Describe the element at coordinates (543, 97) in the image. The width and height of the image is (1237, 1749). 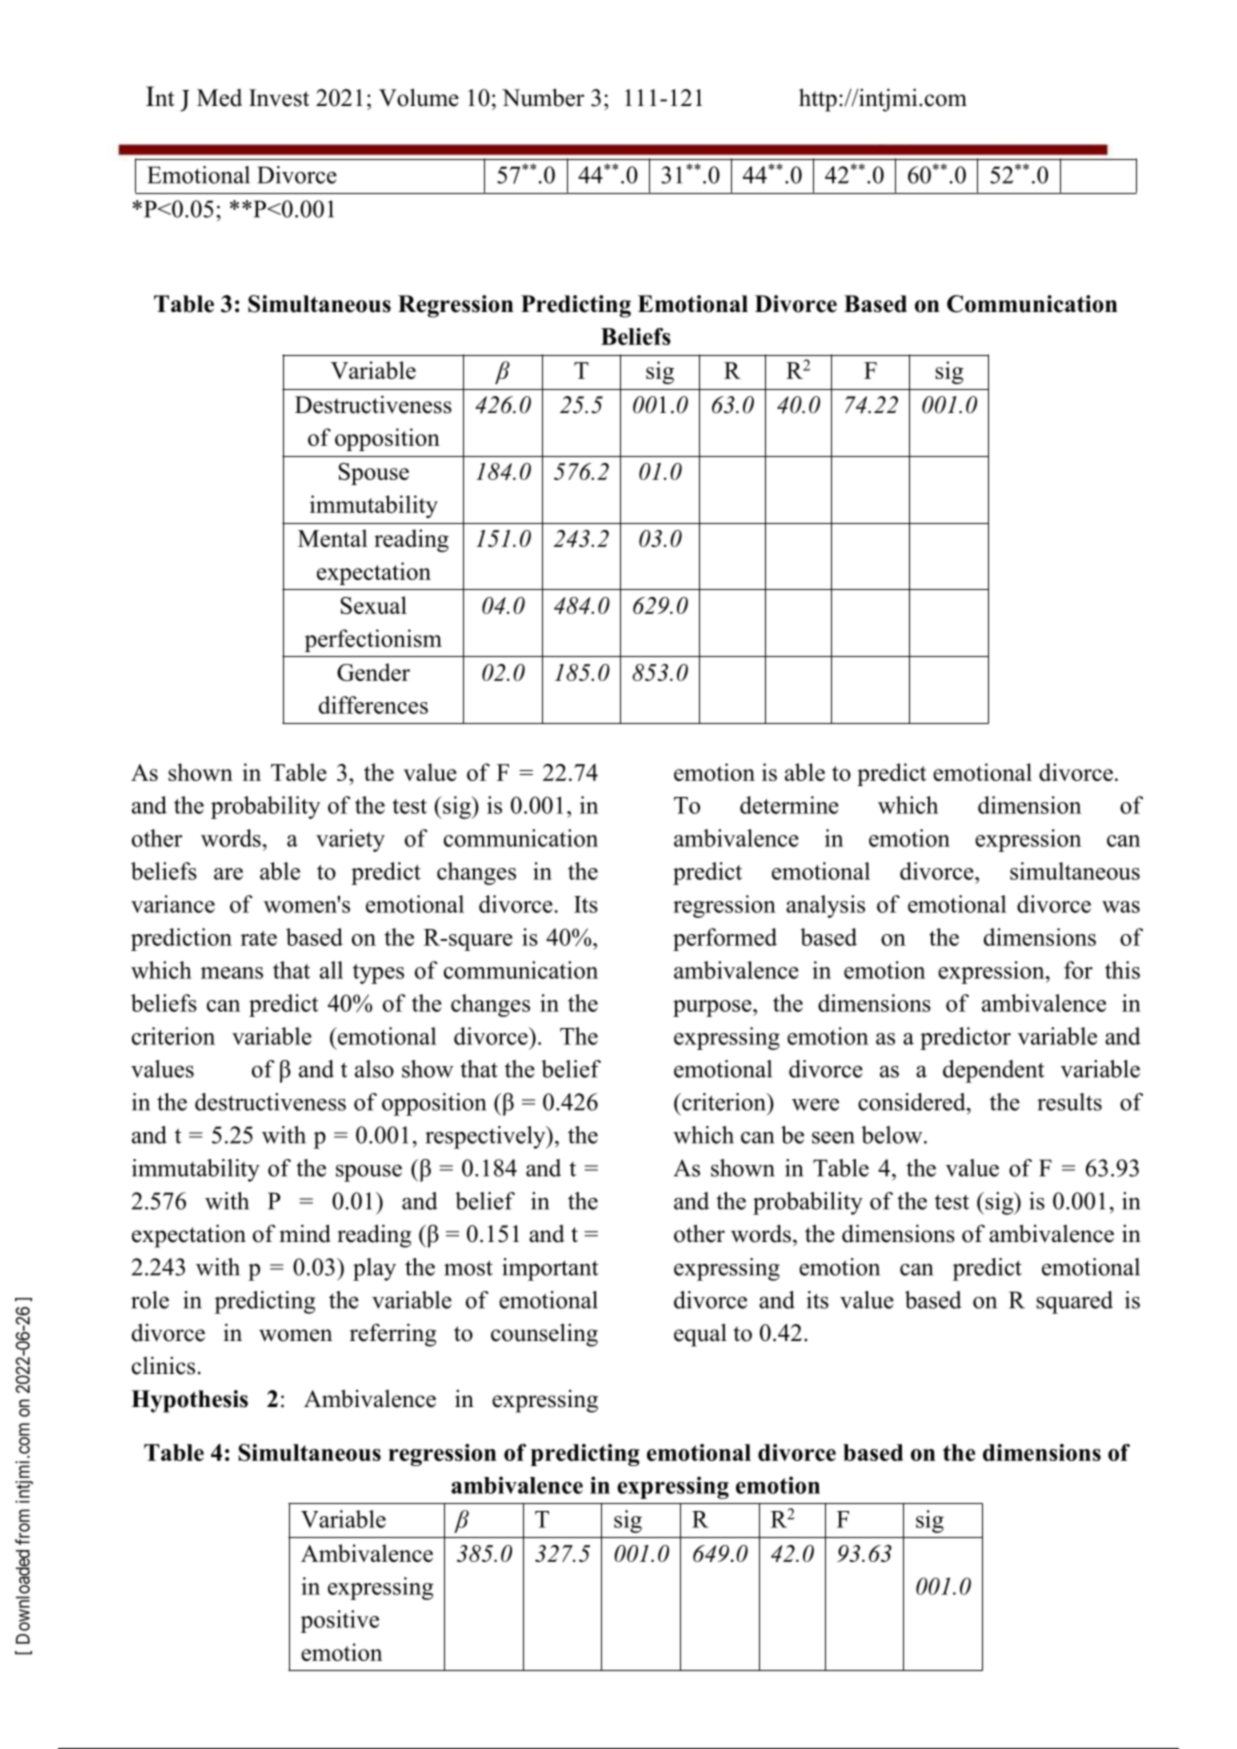
I see `Number` at that location.
